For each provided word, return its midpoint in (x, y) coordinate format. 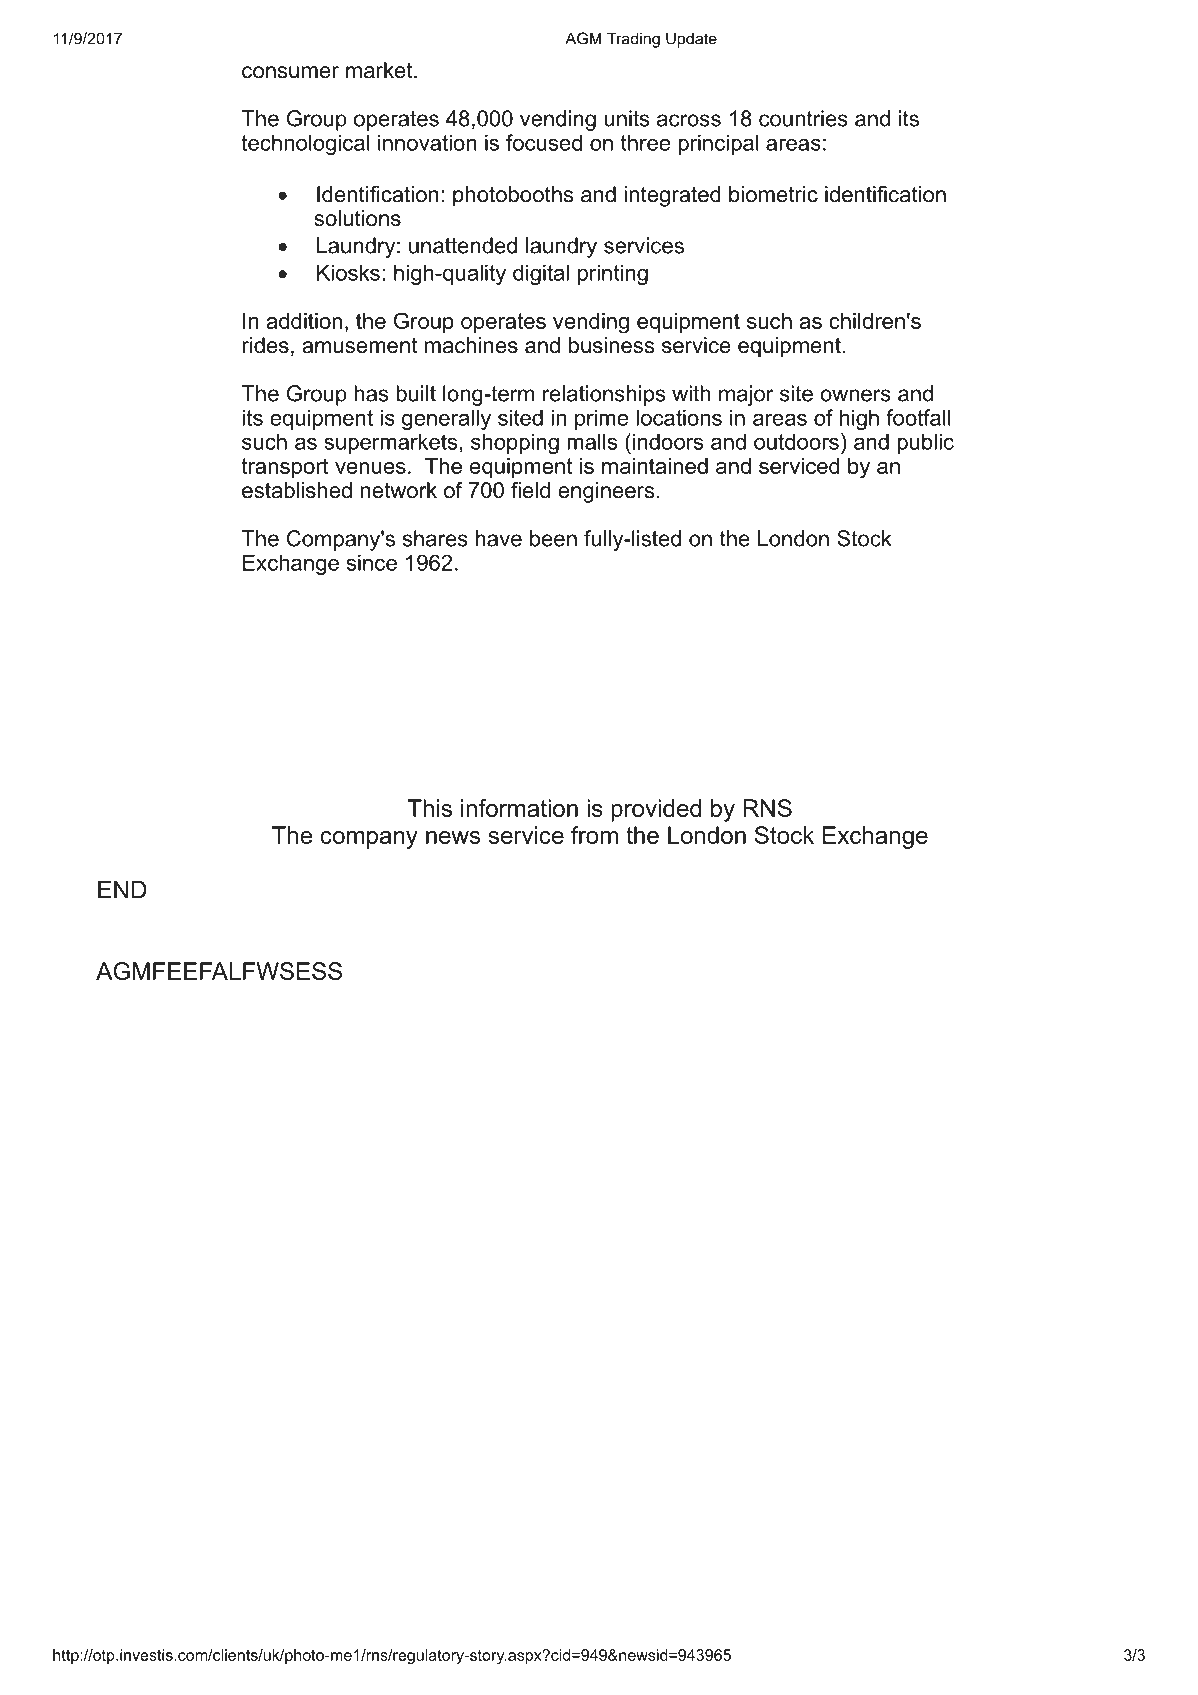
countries (803, 118)
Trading (633, 40)
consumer (290, 72)
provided (656, 810)
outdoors (796, 441)
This (430, 808)
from (594, 835)
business (611, 345)
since (372, 562)
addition (304, 321)
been (553, 538)
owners (855, 395)
